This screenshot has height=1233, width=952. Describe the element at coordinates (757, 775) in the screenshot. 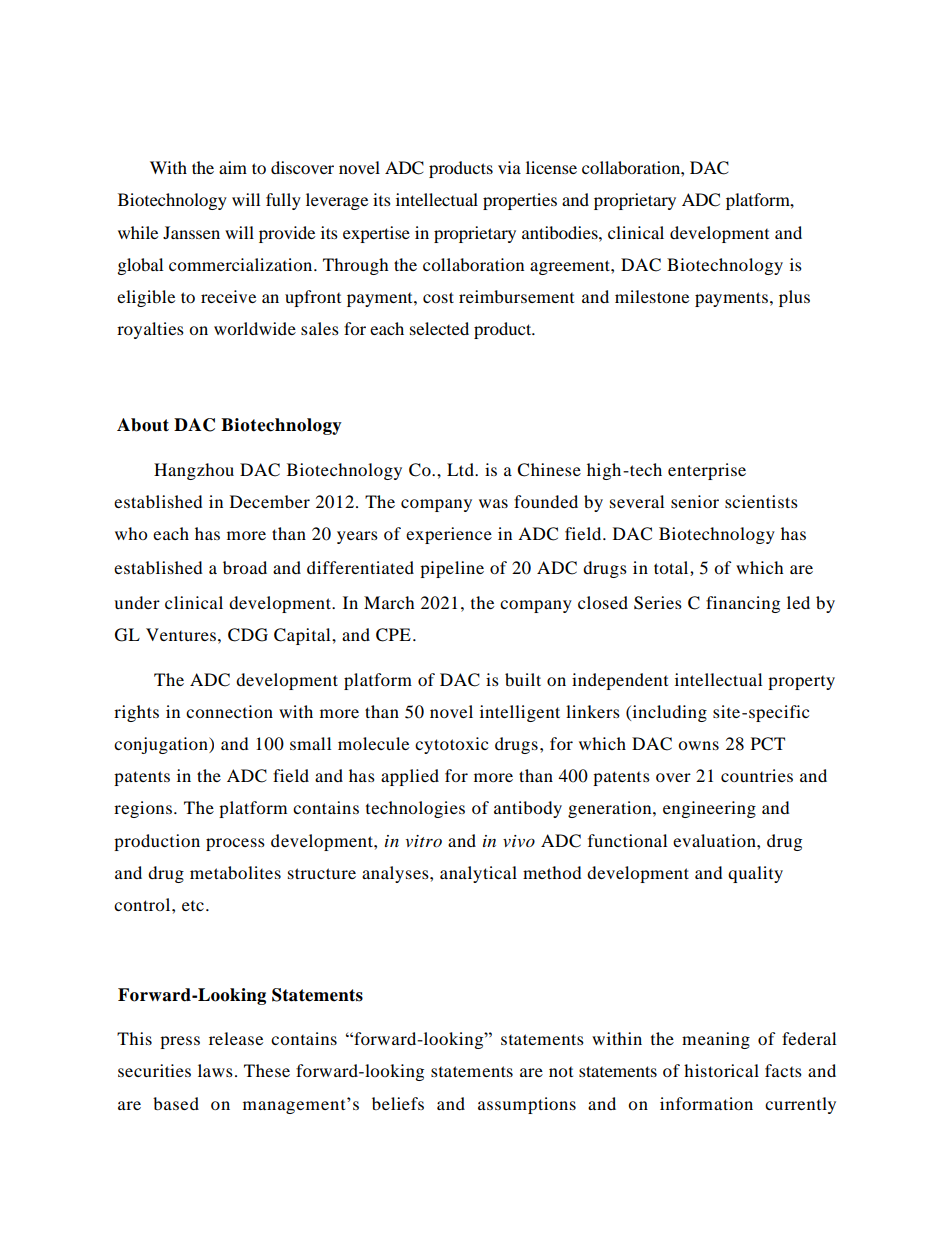

I see `countries` at that location.
